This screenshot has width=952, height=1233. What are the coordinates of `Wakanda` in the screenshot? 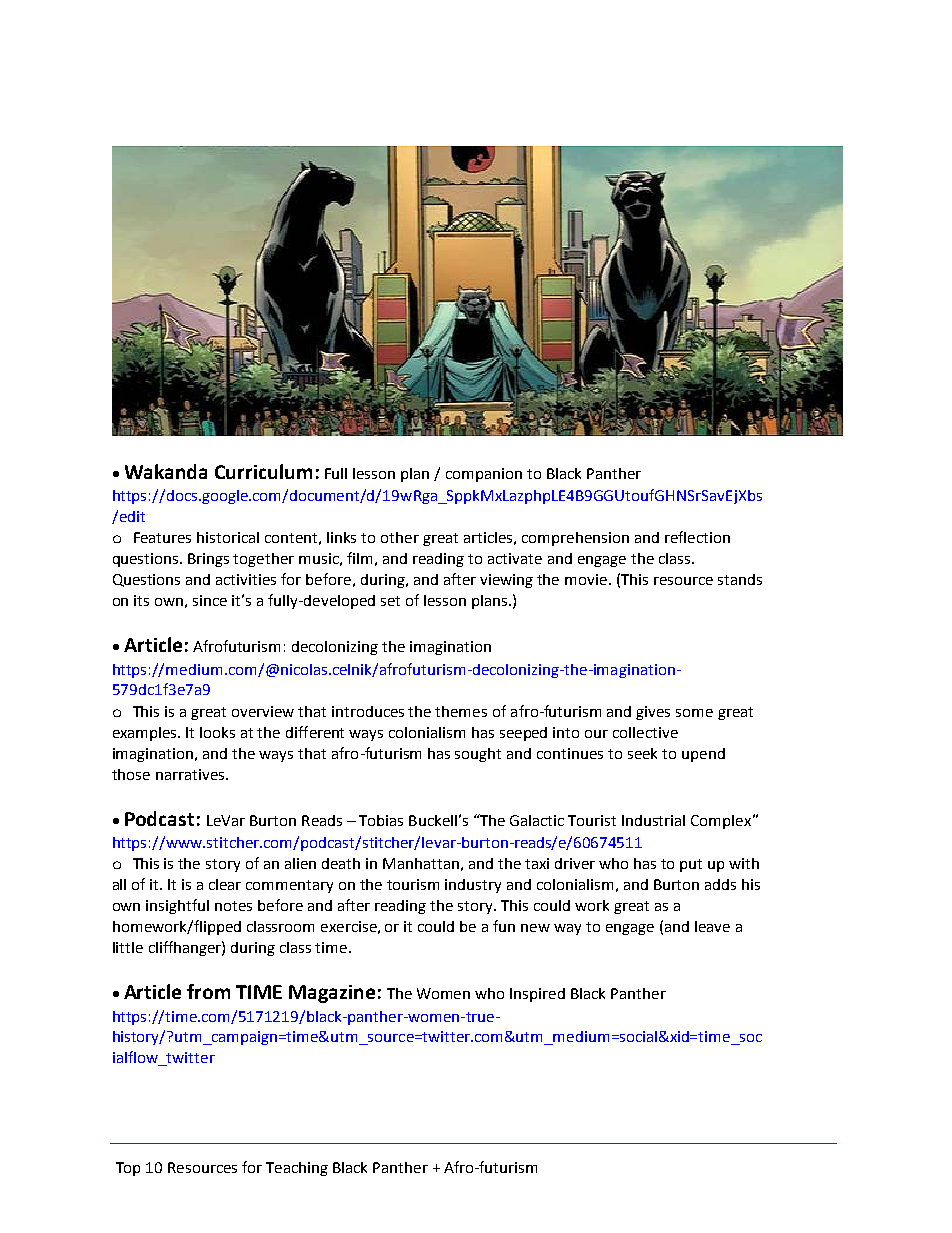 It's located at (166, 471).
